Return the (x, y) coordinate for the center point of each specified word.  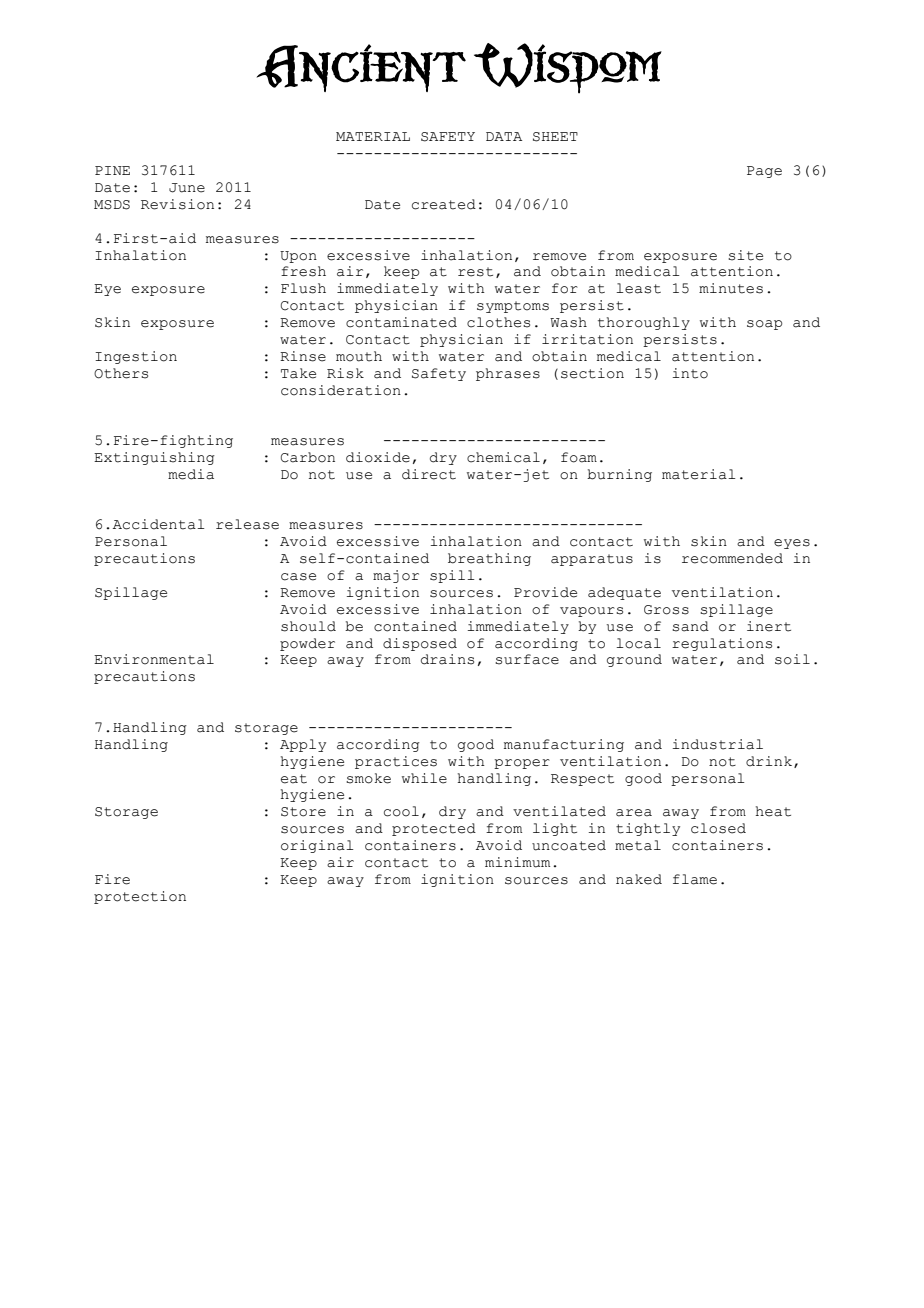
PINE (112, 170)
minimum (517, 862)
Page (764, 172)
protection (140, 897)
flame (695, 879)
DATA (504, 136)
